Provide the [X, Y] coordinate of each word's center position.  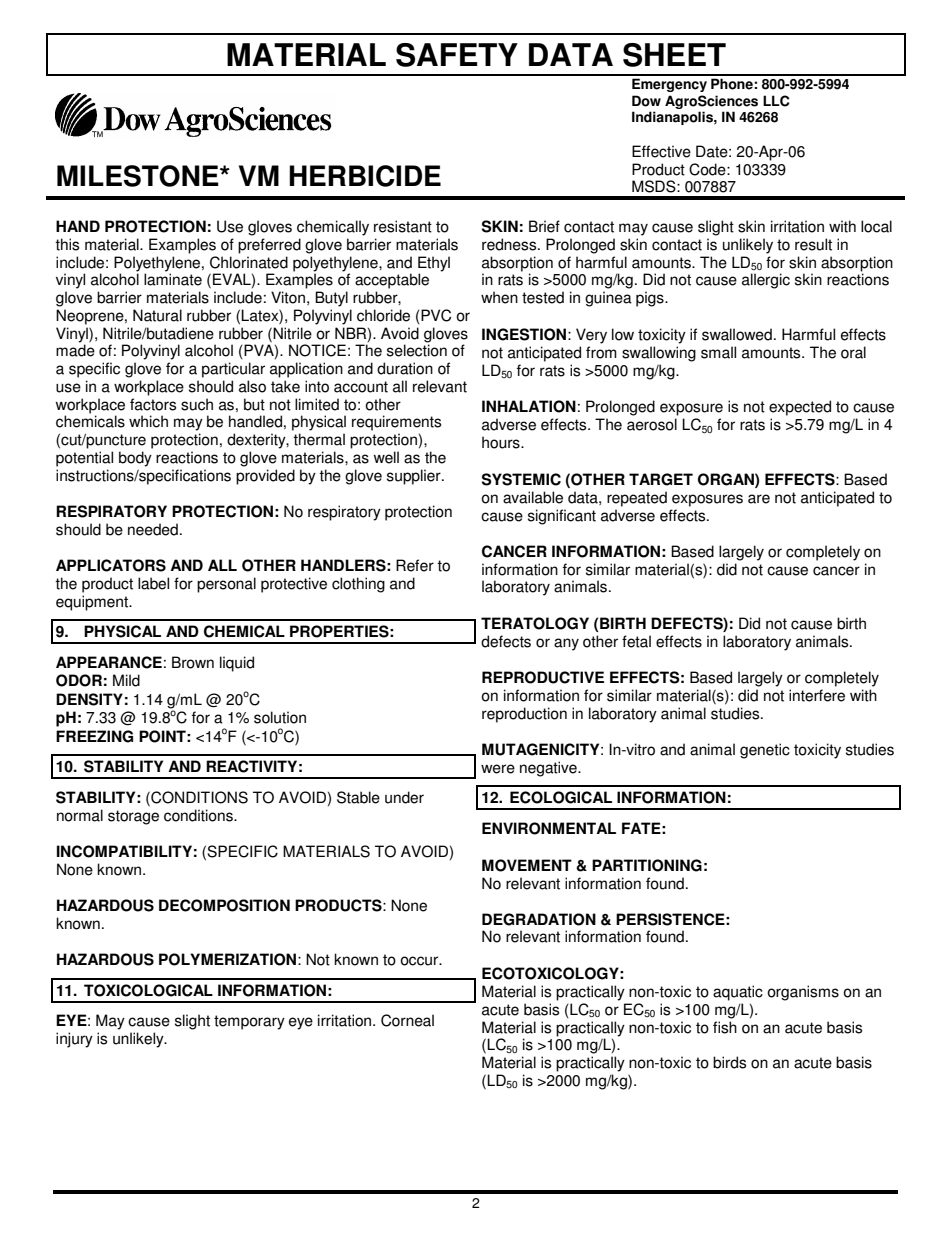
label [153, 583]
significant [562, 517]
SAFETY [457, 55]
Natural [157, 315]
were [498, 769]
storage [133, 817]
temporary [249, 1022]
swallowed [737, 334]
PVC [435, 316]
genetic [765, 751]
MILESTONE [139, 176]
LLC [776, 101]
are [759, 499]
